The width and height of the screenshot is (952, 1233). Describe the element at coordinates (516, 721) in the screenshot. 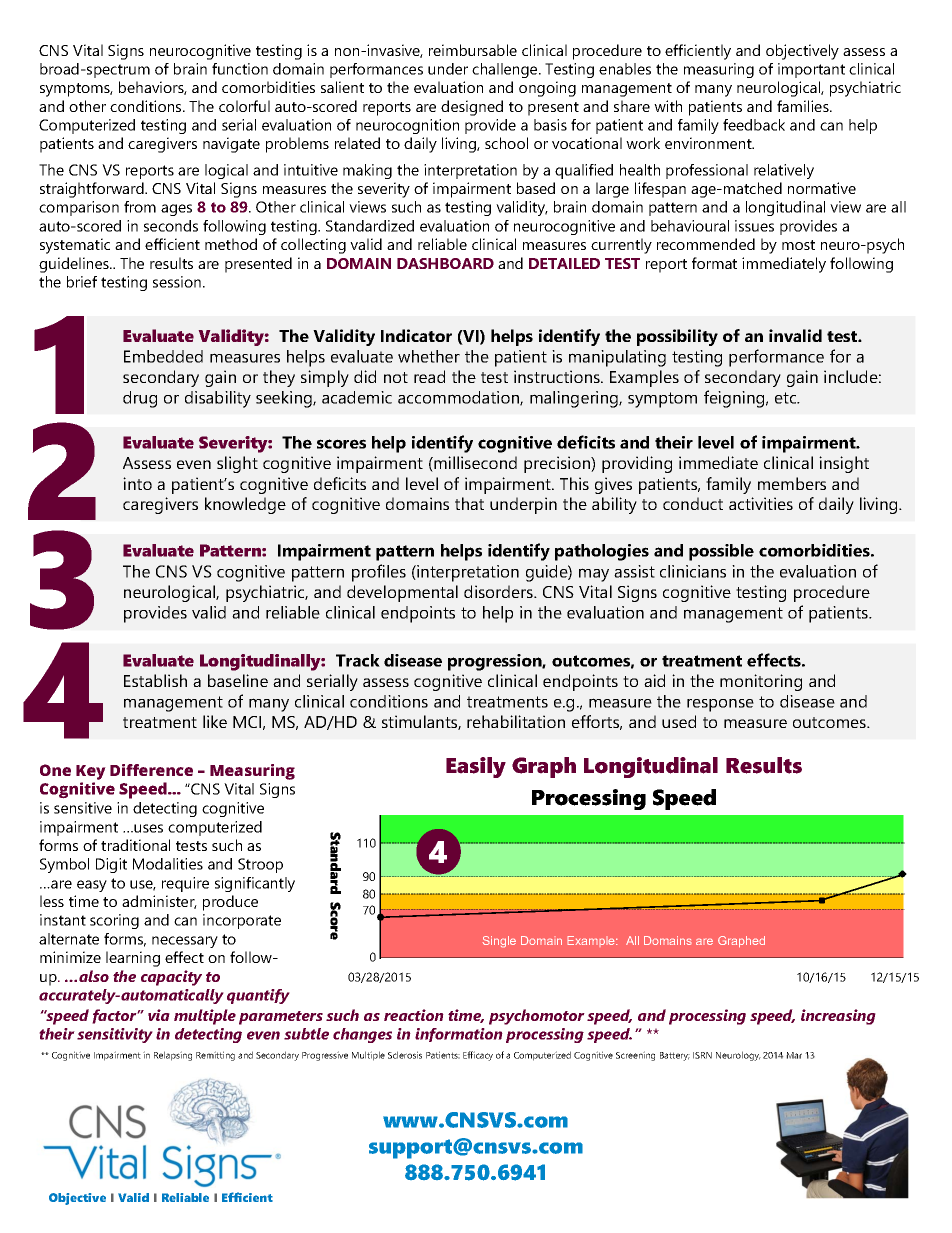

I see `rehabilitation` at that location.
